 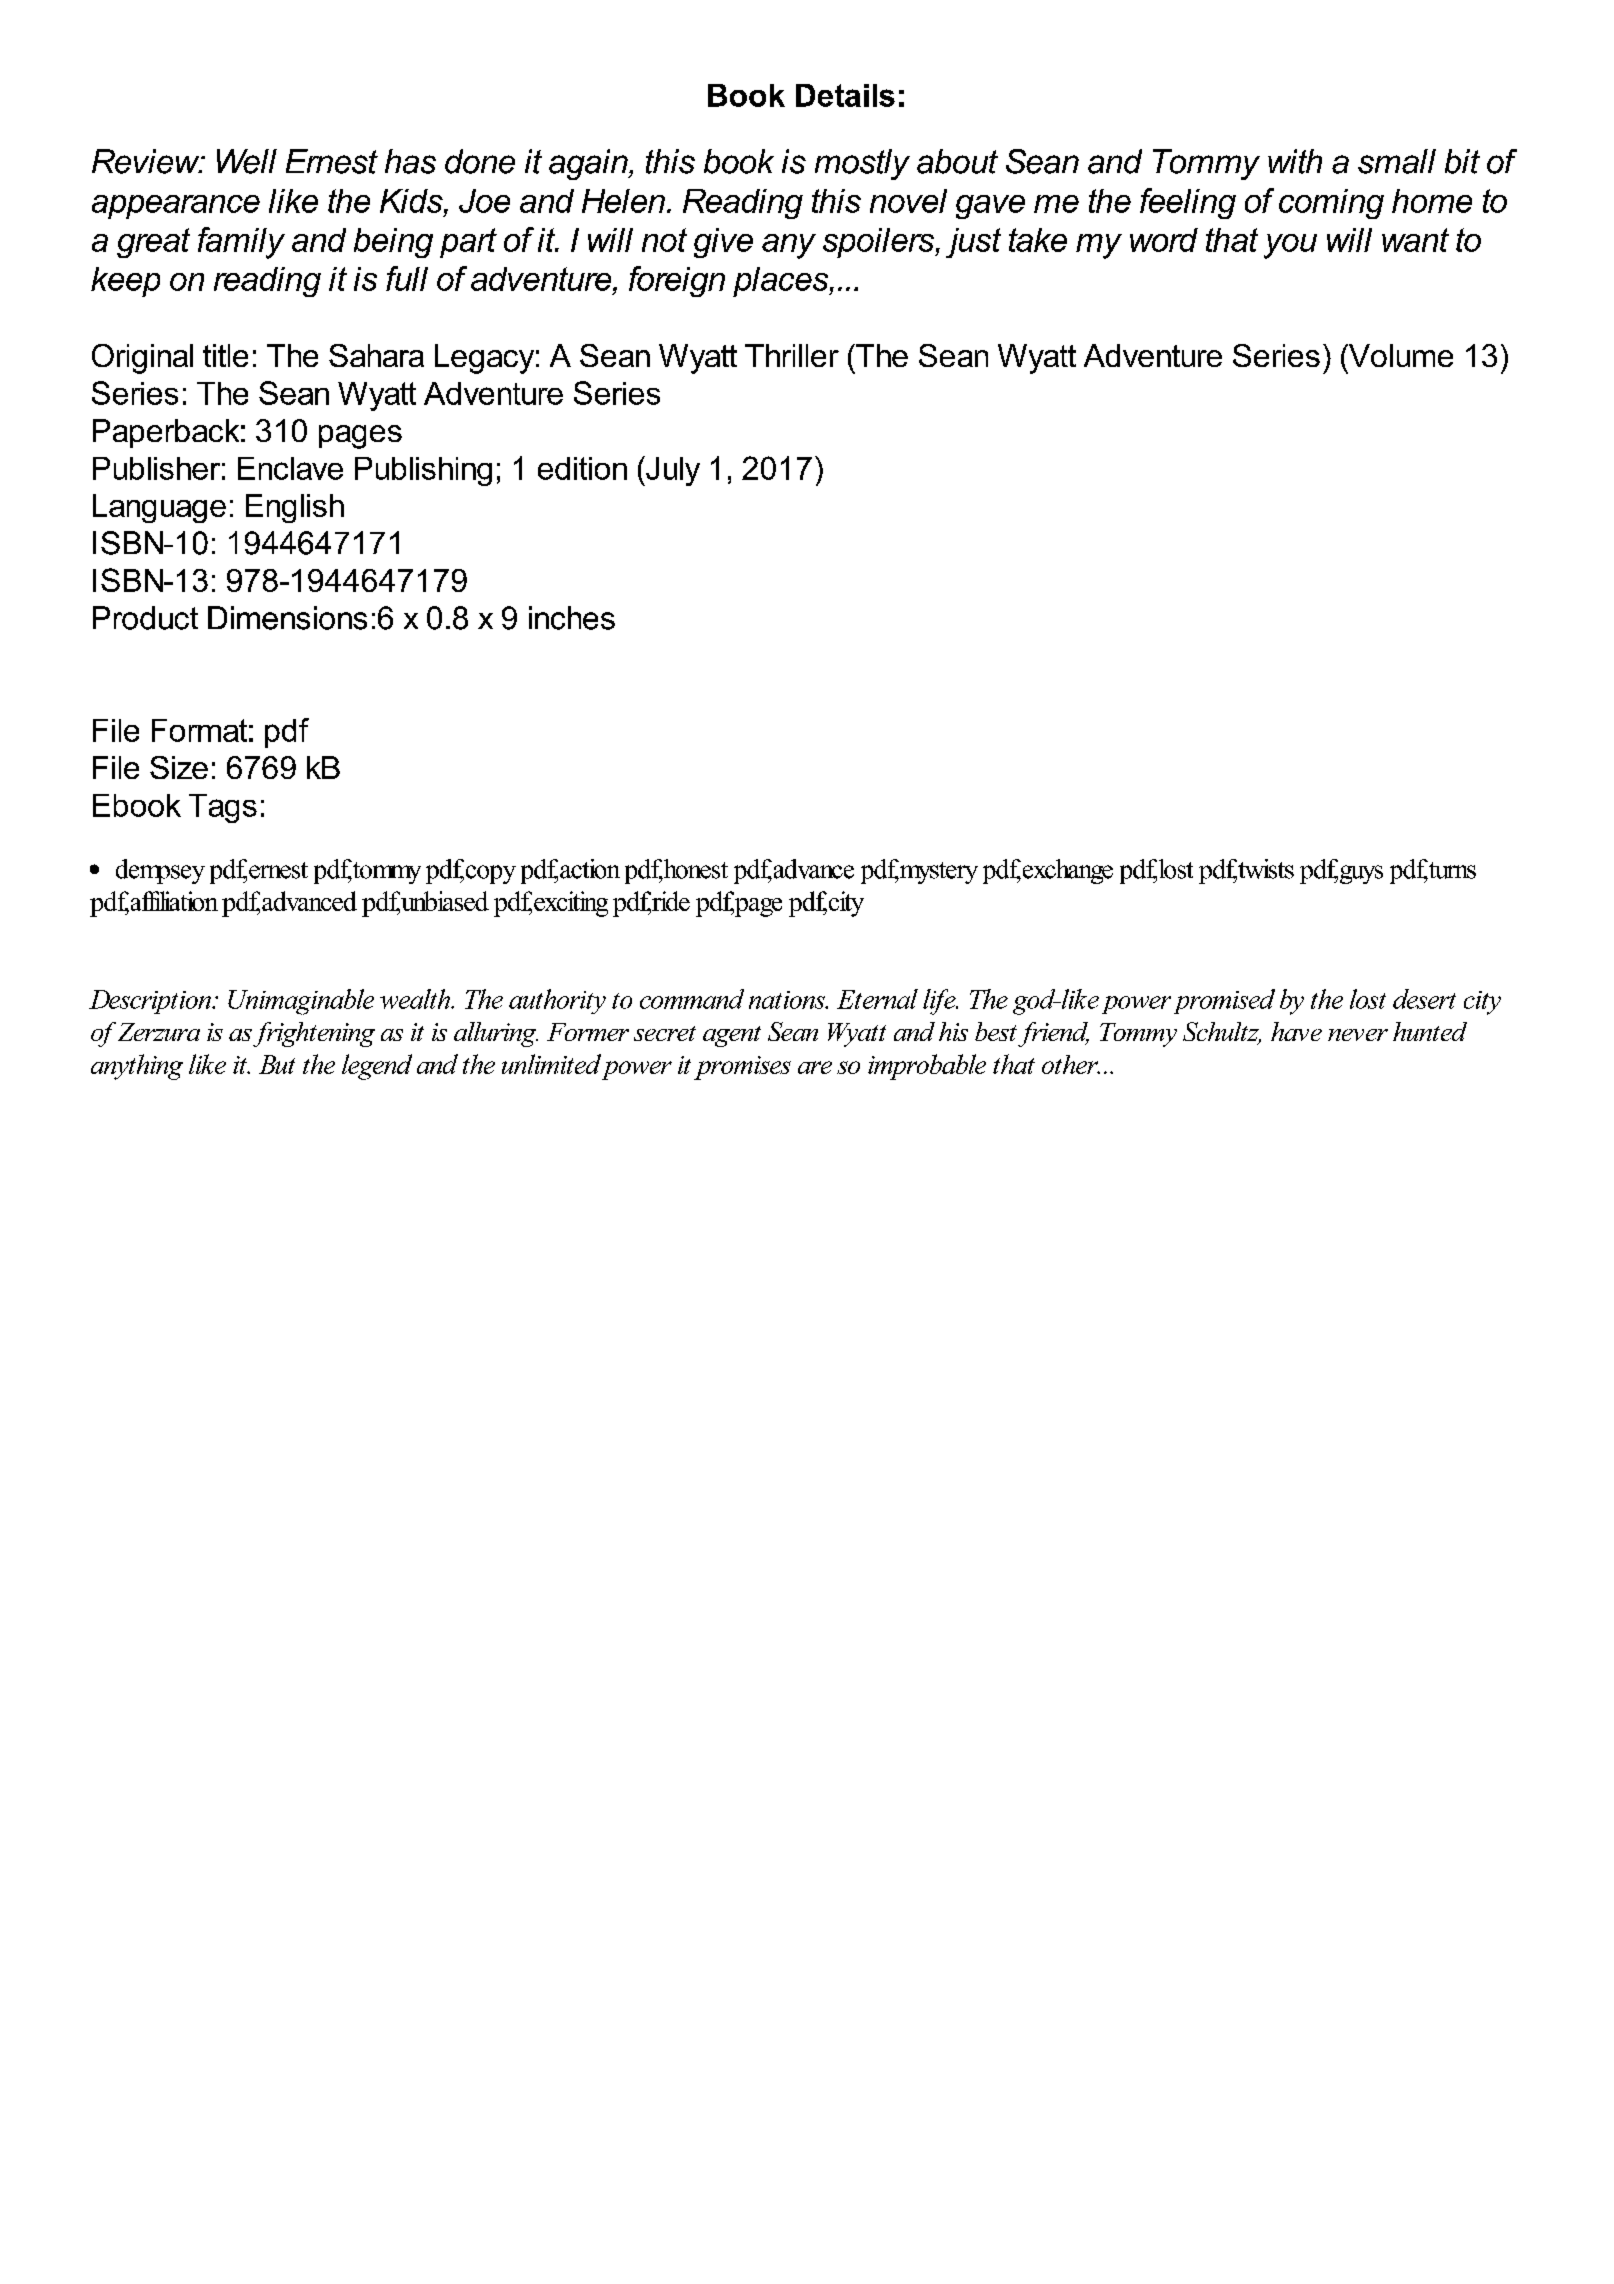 I want to click on Thriller, so click(x=792, y=355).
